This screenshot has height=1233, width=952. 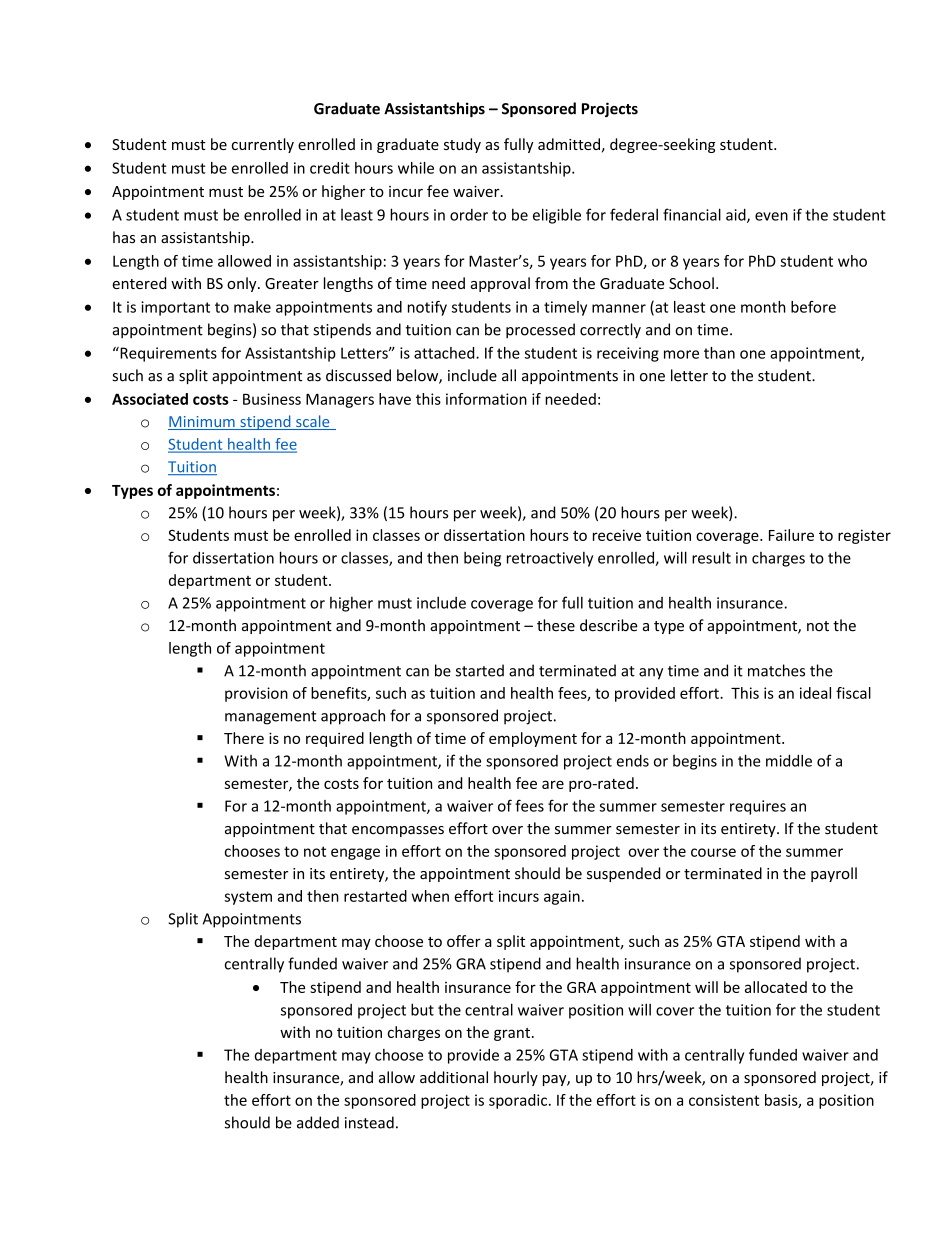 What do you see at coordinates (482, 559) in the screenshot?
I see `being` at bounding box center [482, 559].
